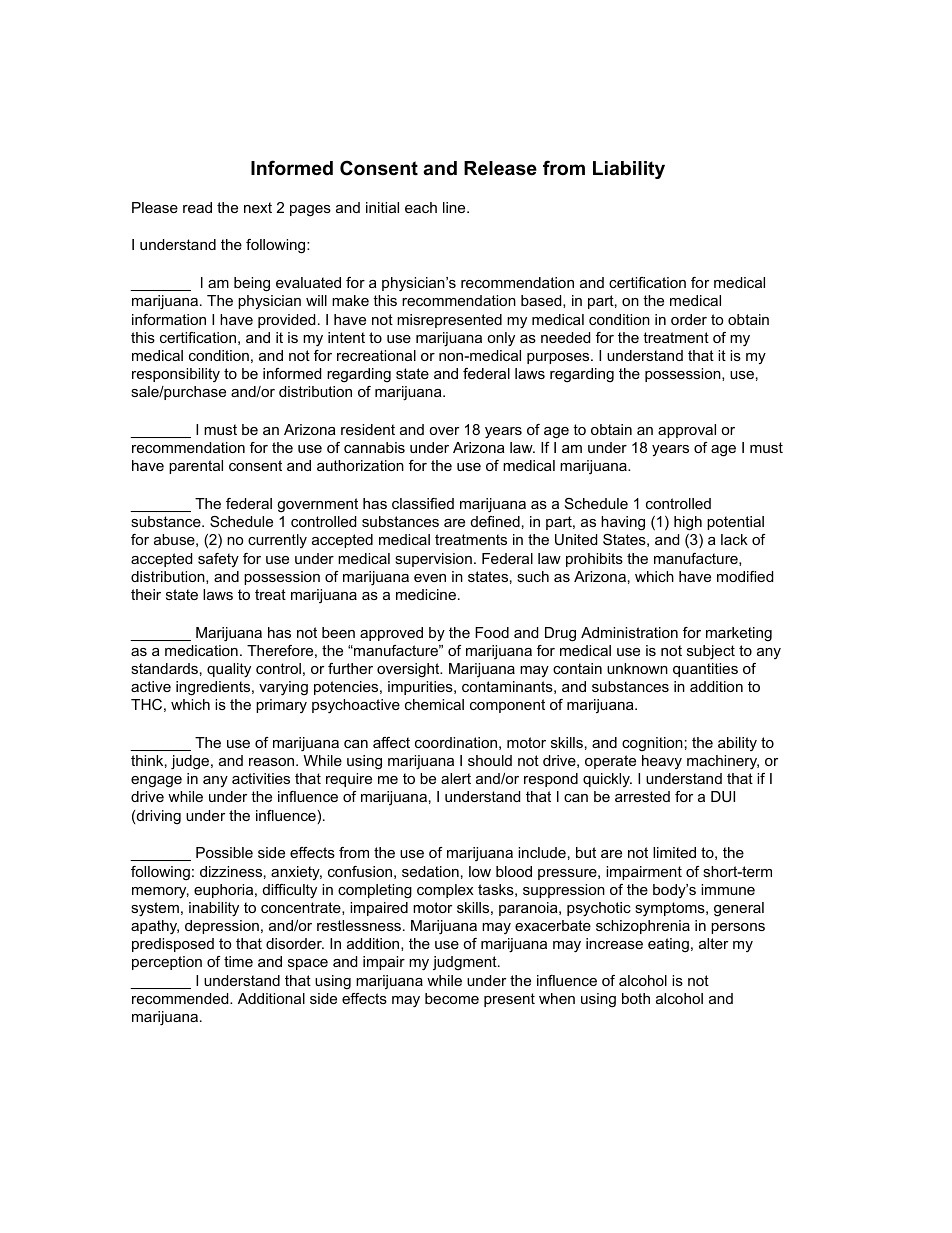 This screenshot has height=1233, width=952. I want to click on chemical, so click(434, 704).
